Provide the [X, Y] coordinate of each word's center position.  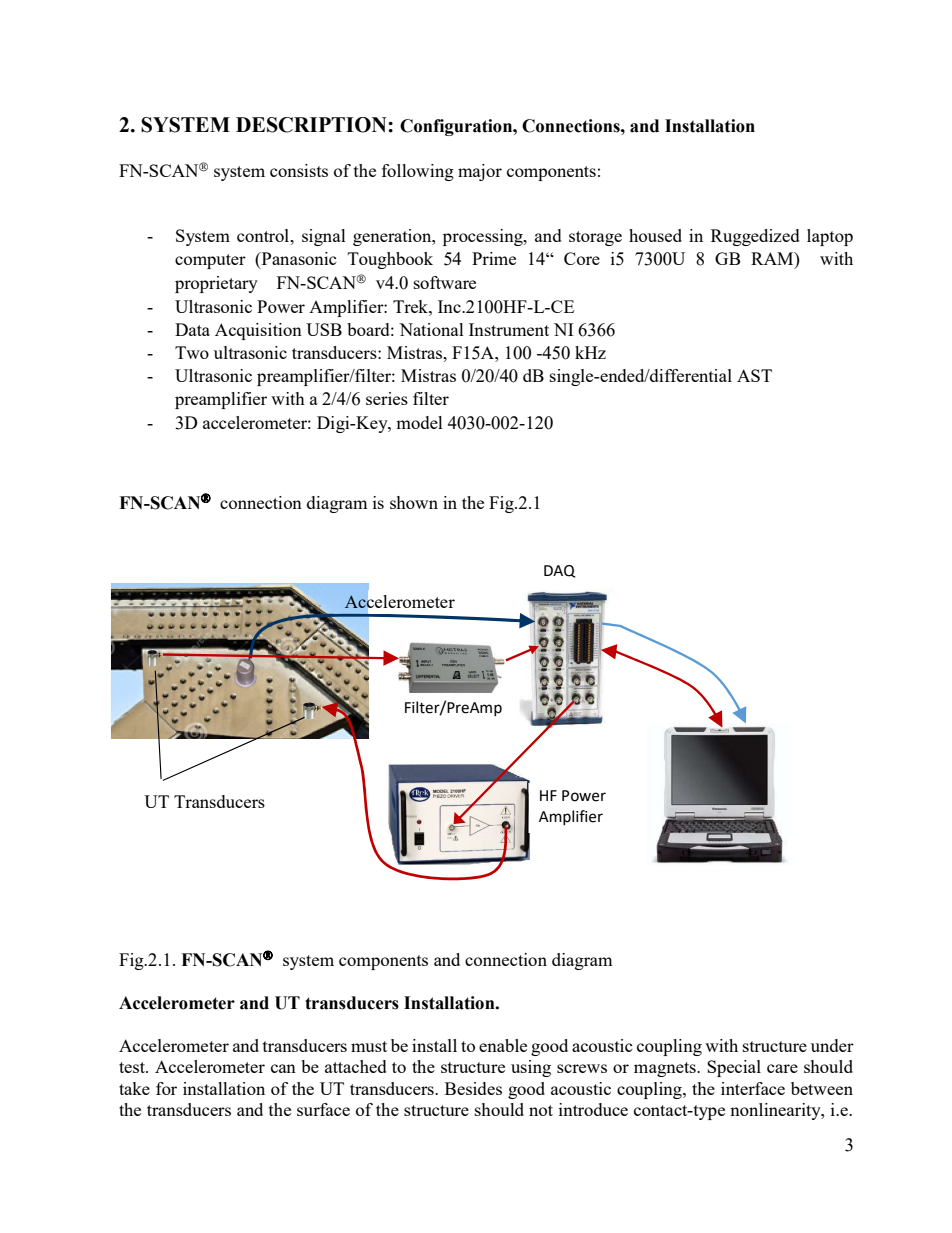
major [480, 172]
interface [753, 1088]
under [832, 1045]
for [166, 1088]
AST [754, 375]
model [419, 422]
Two [192, 352]
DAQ [559, 571]
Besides [473, 1088]
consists [299, 170]
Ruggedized [755, 237]
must [369, 1046]
